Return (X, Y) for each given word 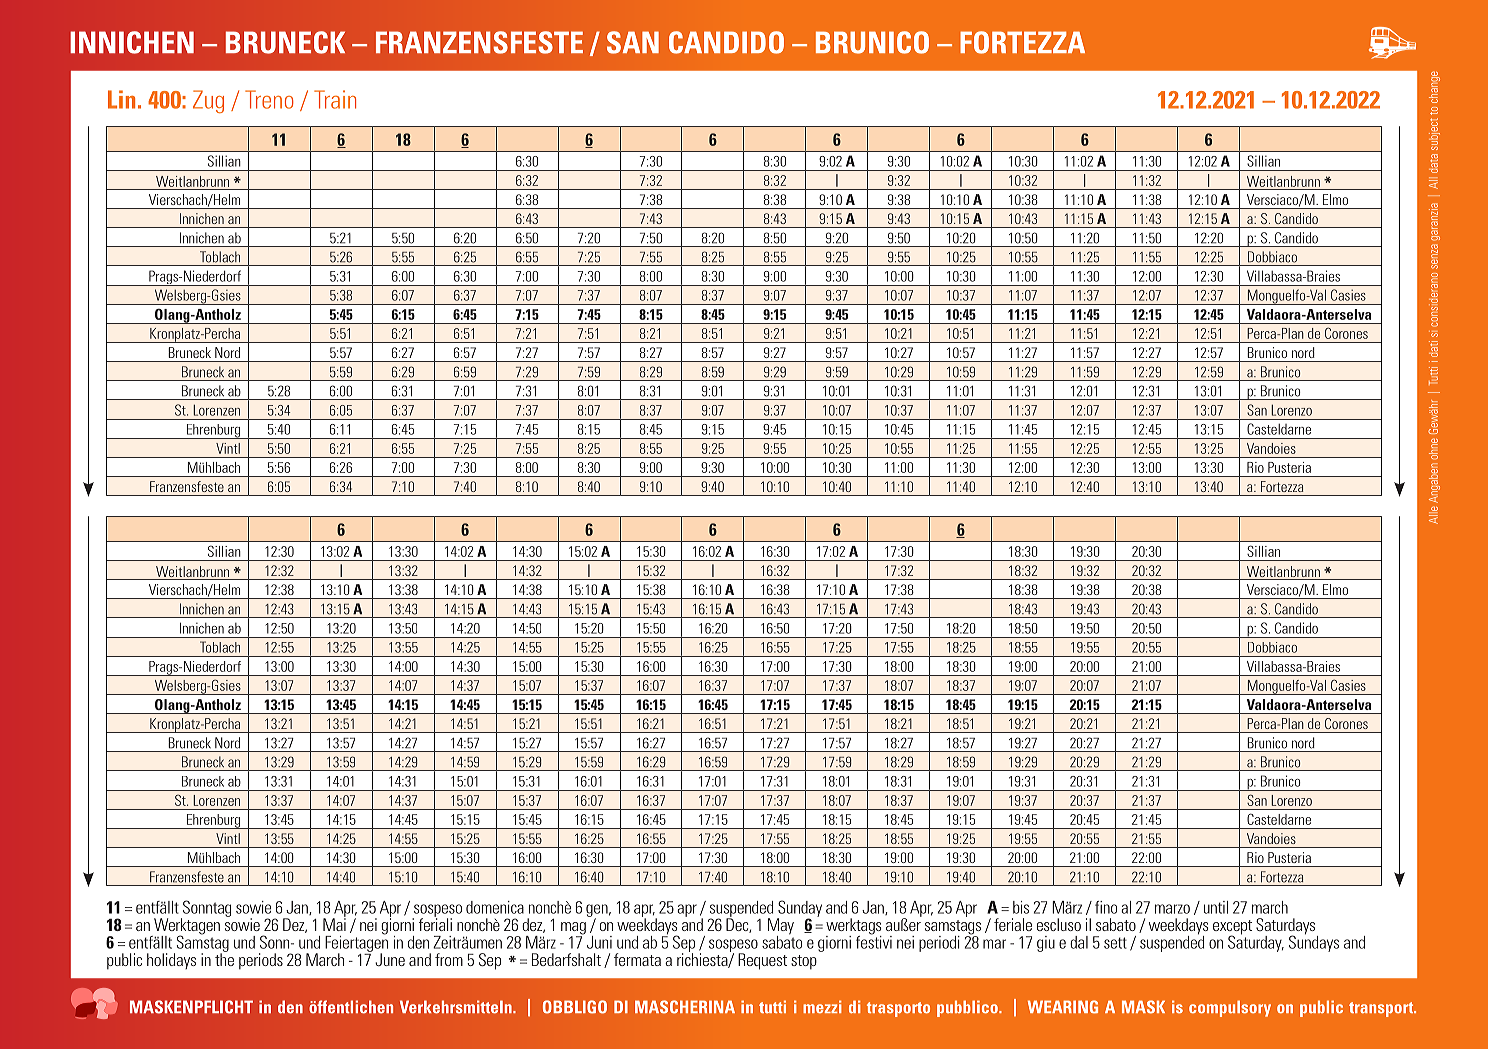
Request (762, 961)
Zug (208, 101)
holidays (171, 961)
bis (1021, 907)
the (224, 958)
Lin (121, 99)
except (1232, 928)
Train (335, 99)
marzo (1172, 909)
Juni (598, 941)
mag (573, 929)
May (781, 927)
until (1216, 907)
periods (261, 961)
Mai (334, 923)
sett (1115, 943)
